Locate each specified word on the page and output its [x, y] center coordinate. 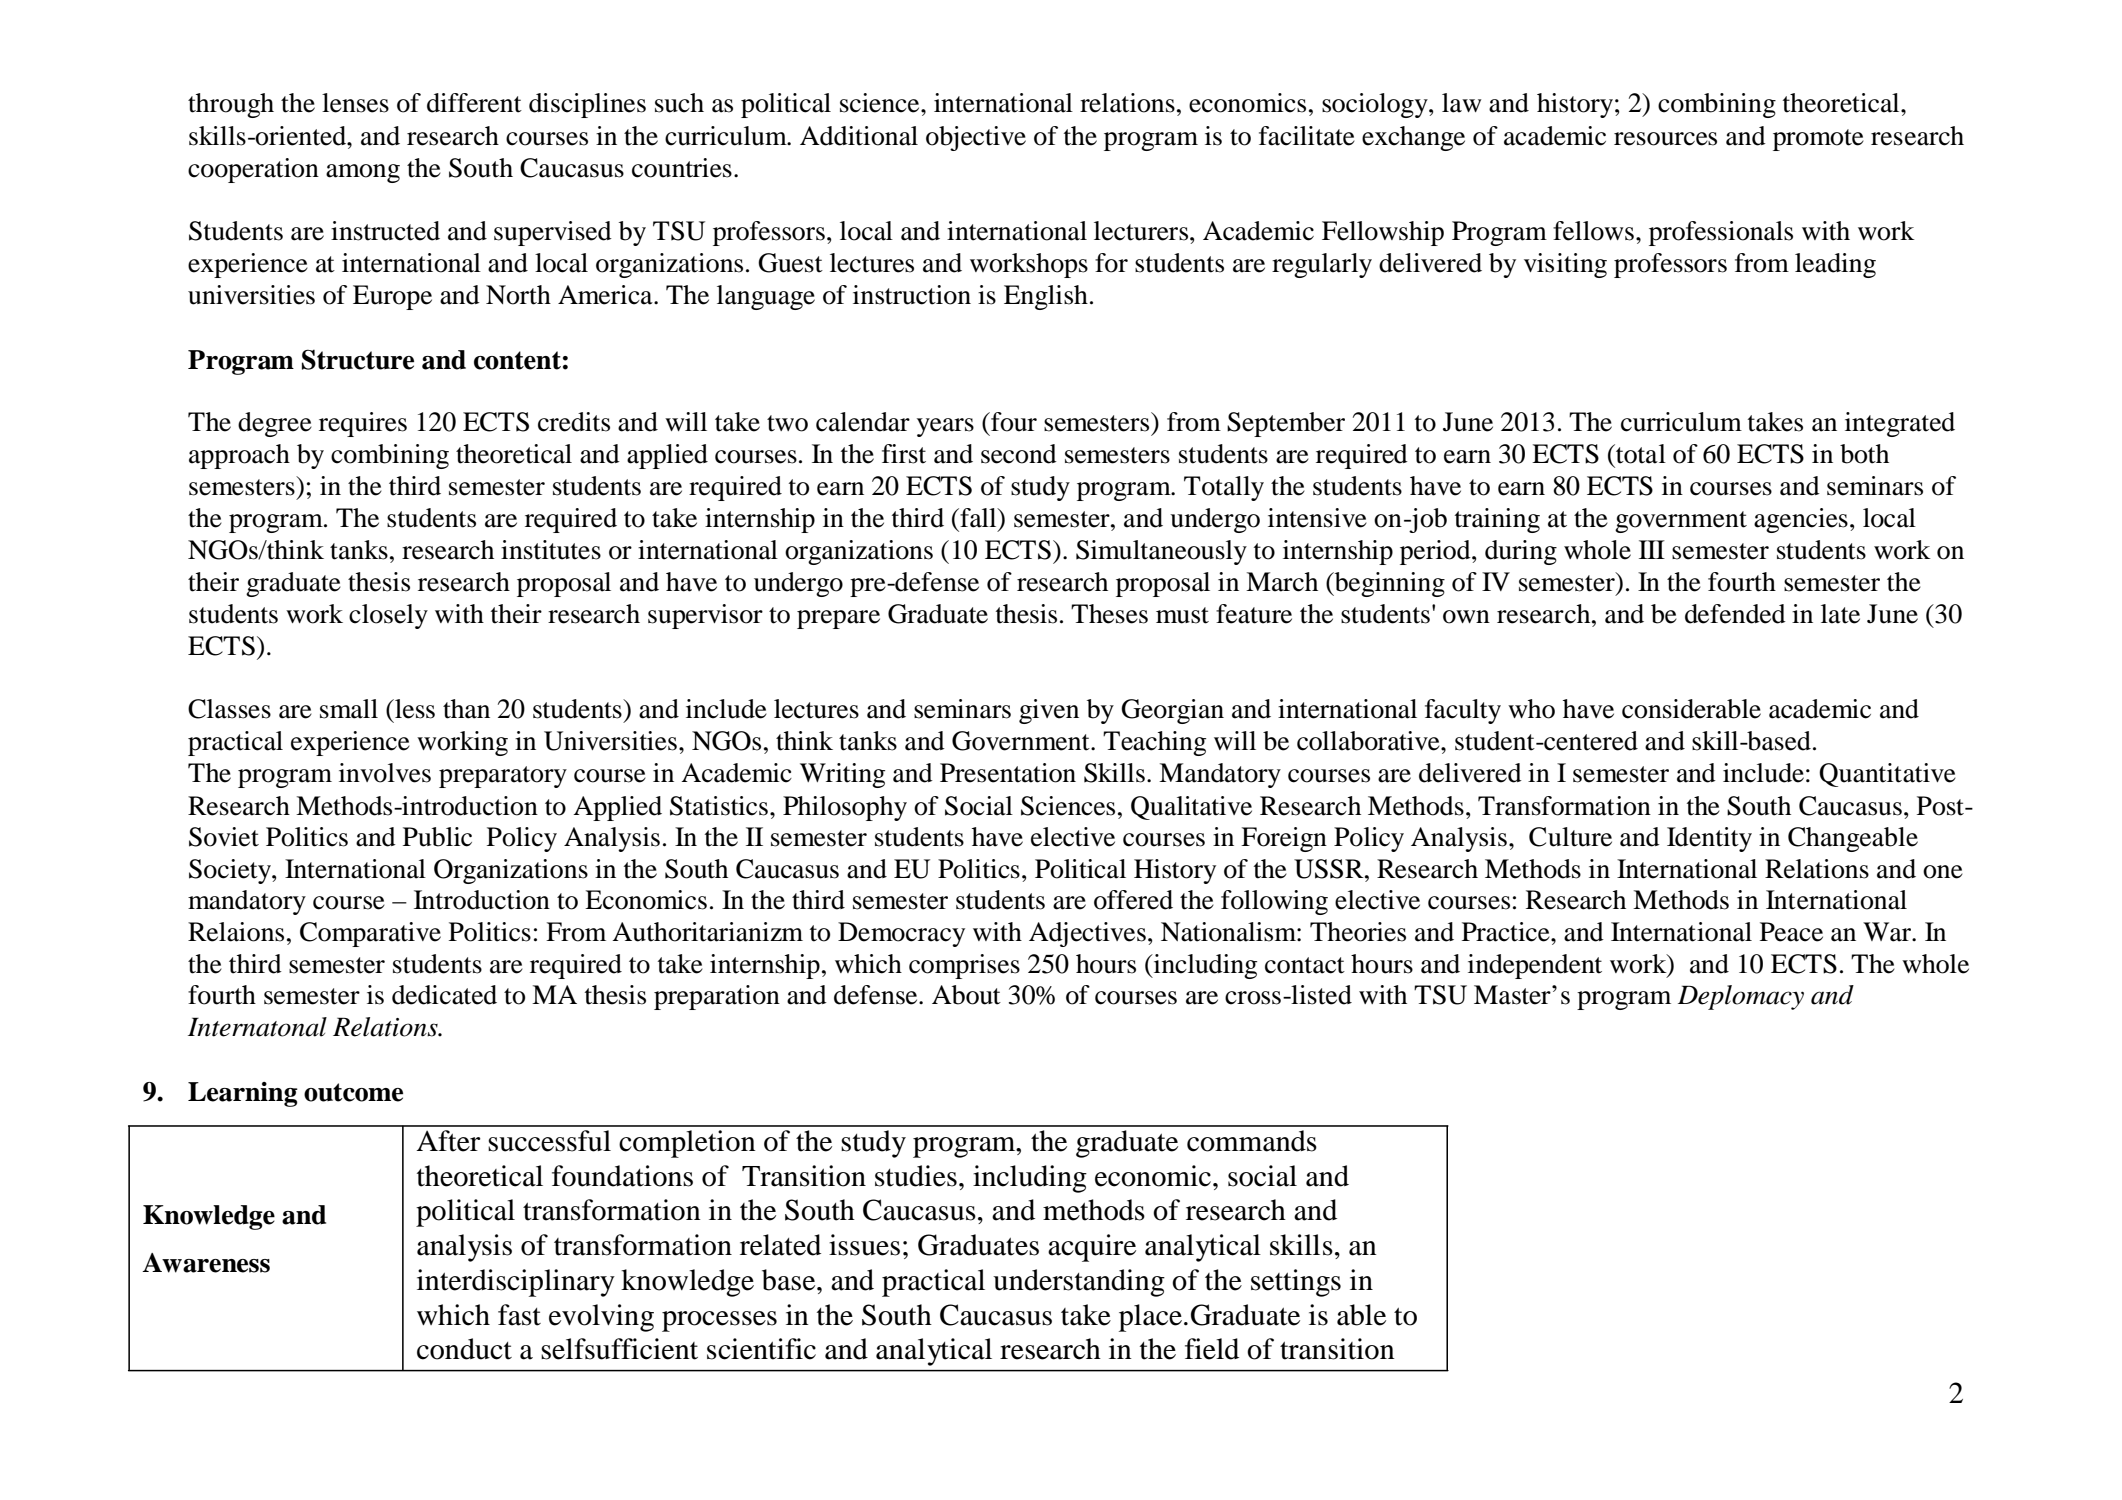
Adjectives [1087, 934]
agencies [1801, 520]
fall [978, 518]
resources [1665, 139]
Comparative [370, 934]
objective [976, 138]
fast [519, 1315]
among [363, 173]
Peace [1791, 932]
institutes [551, 550]
